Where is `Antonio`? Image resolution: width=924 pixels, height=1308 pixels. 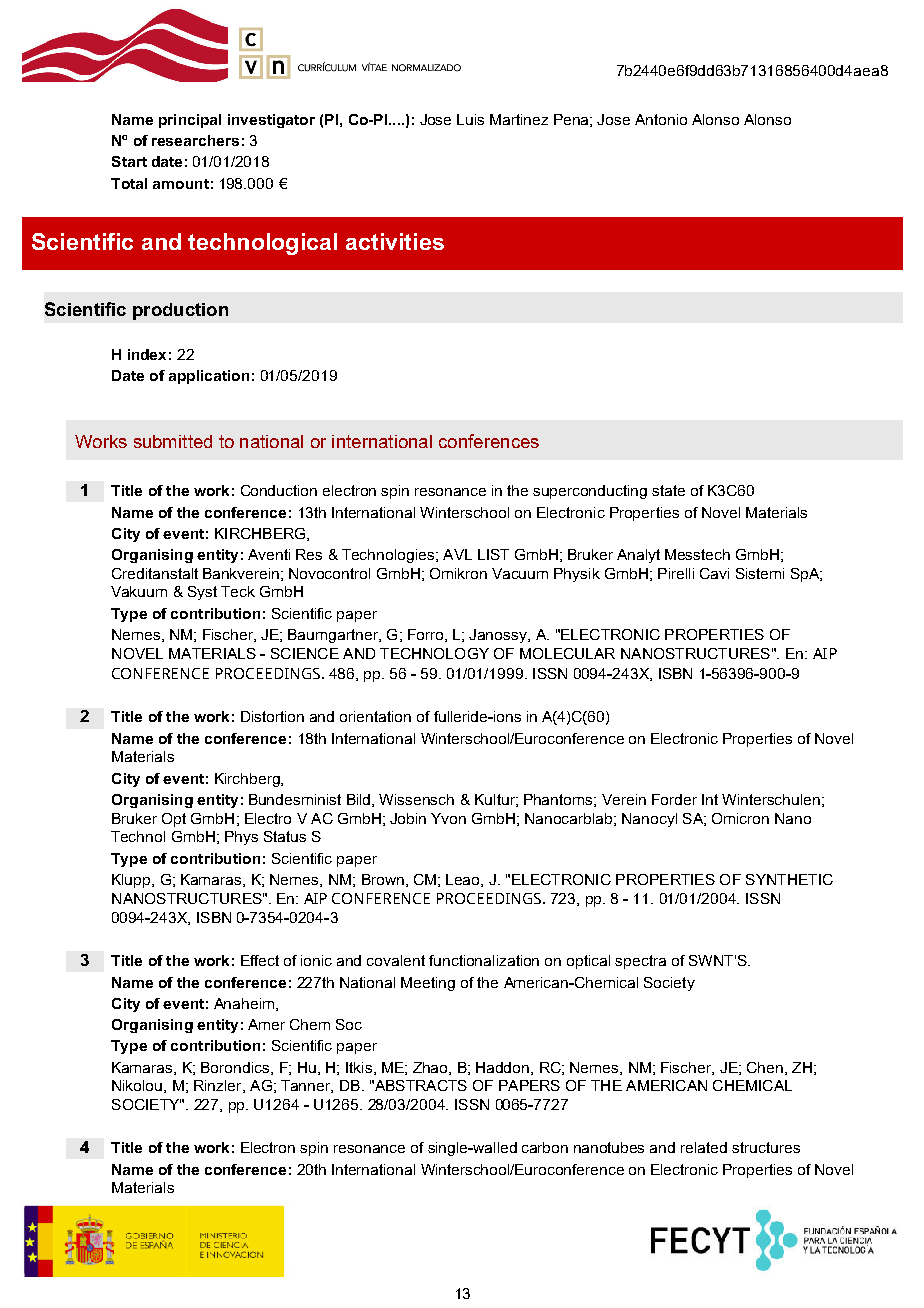 Antonio is located at coordinates (661, 119).
